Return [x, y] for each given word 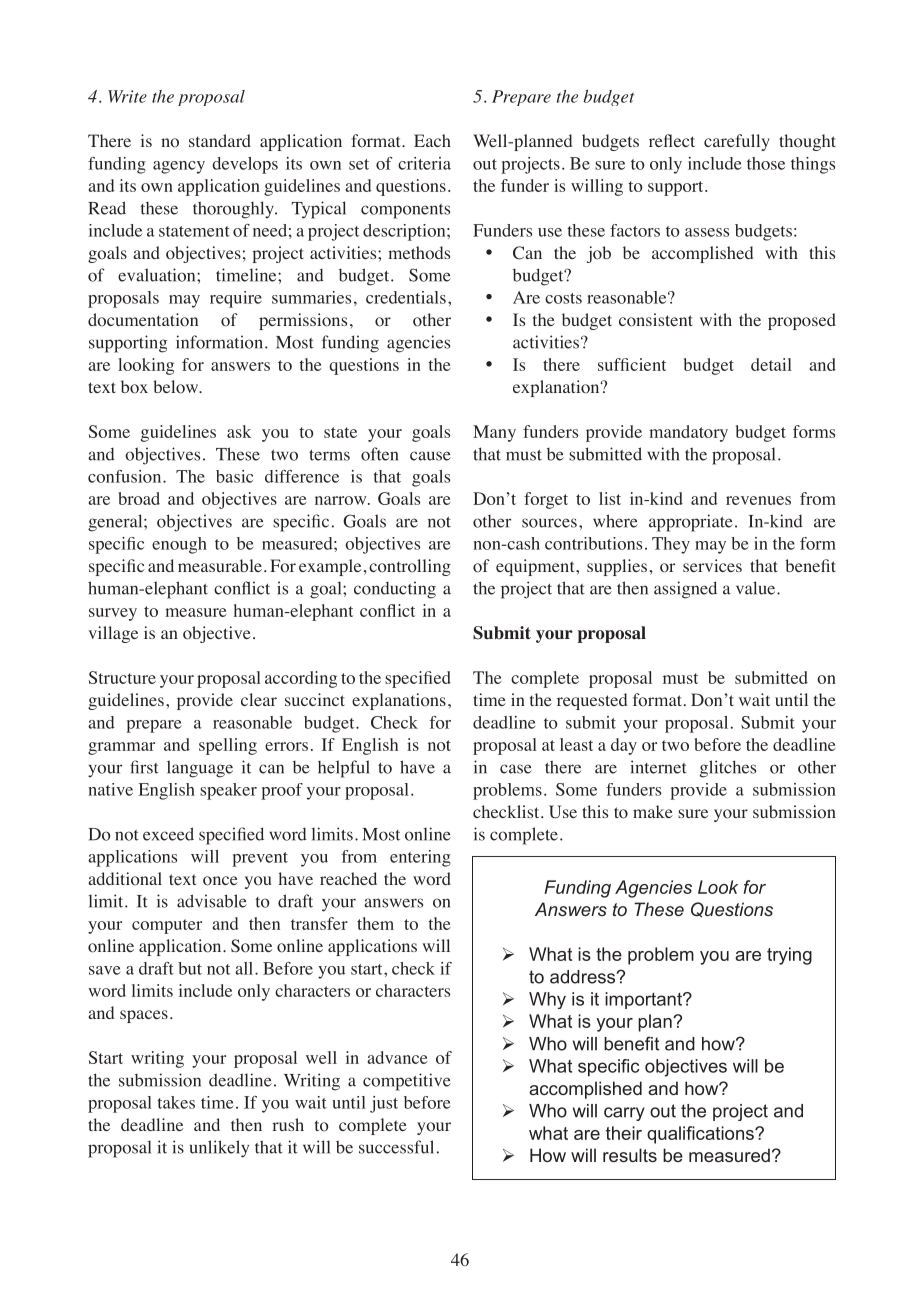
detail [771, 364]
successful [396, 1147]
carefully [737, 142]
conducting [395, 590]
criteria [424, 163]
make [653, 811]
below [177, 387]
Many [494, 433]
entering [420, 858]
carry [624, 1114]
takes [176, 1102]
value [757, 588]
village [113, 634]
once [220, 881]
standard [220, 140]
